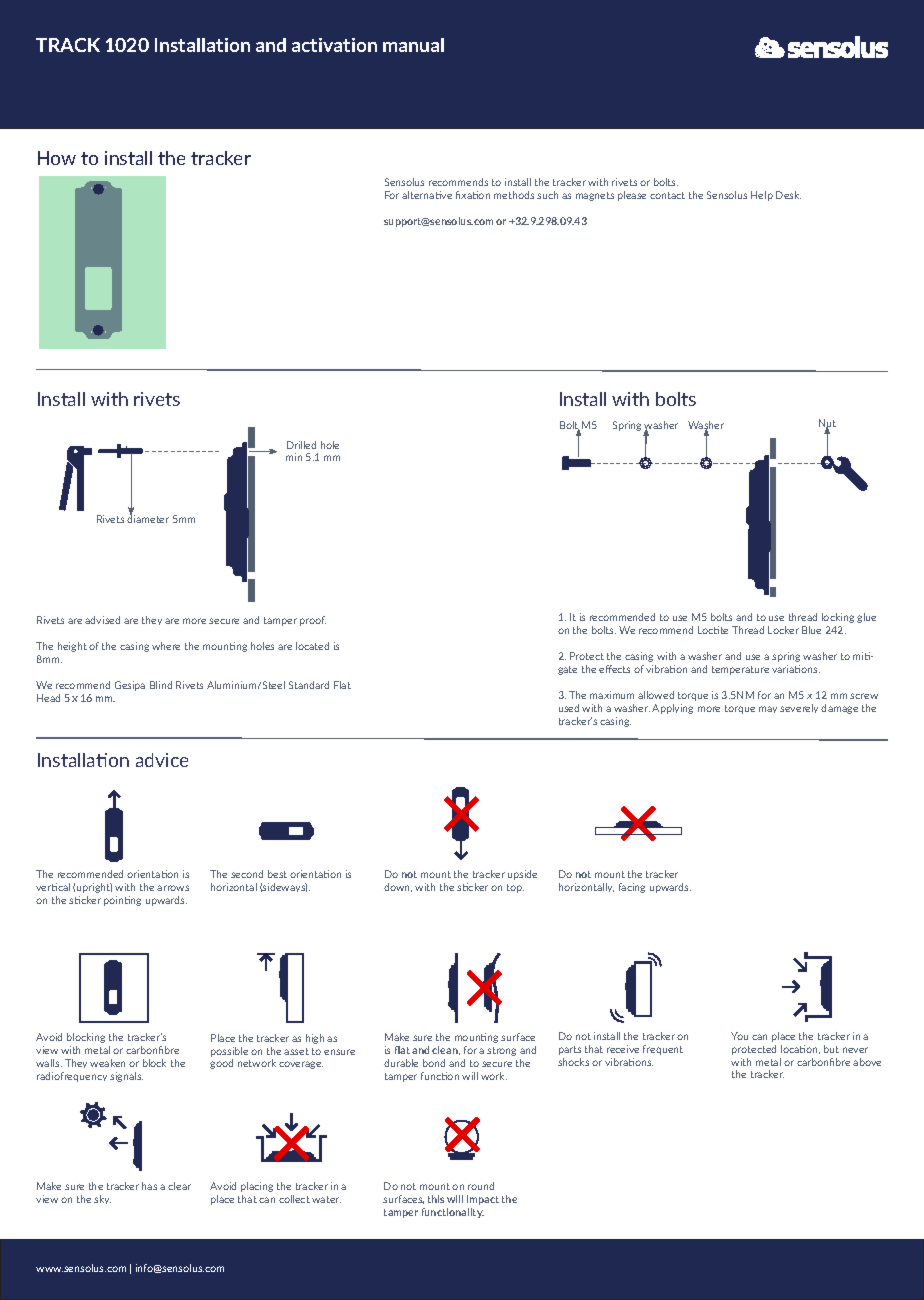 Image resolution: width=924 pixels, height=1300 pixels. I want to click on Nut, so click(827, 424).
